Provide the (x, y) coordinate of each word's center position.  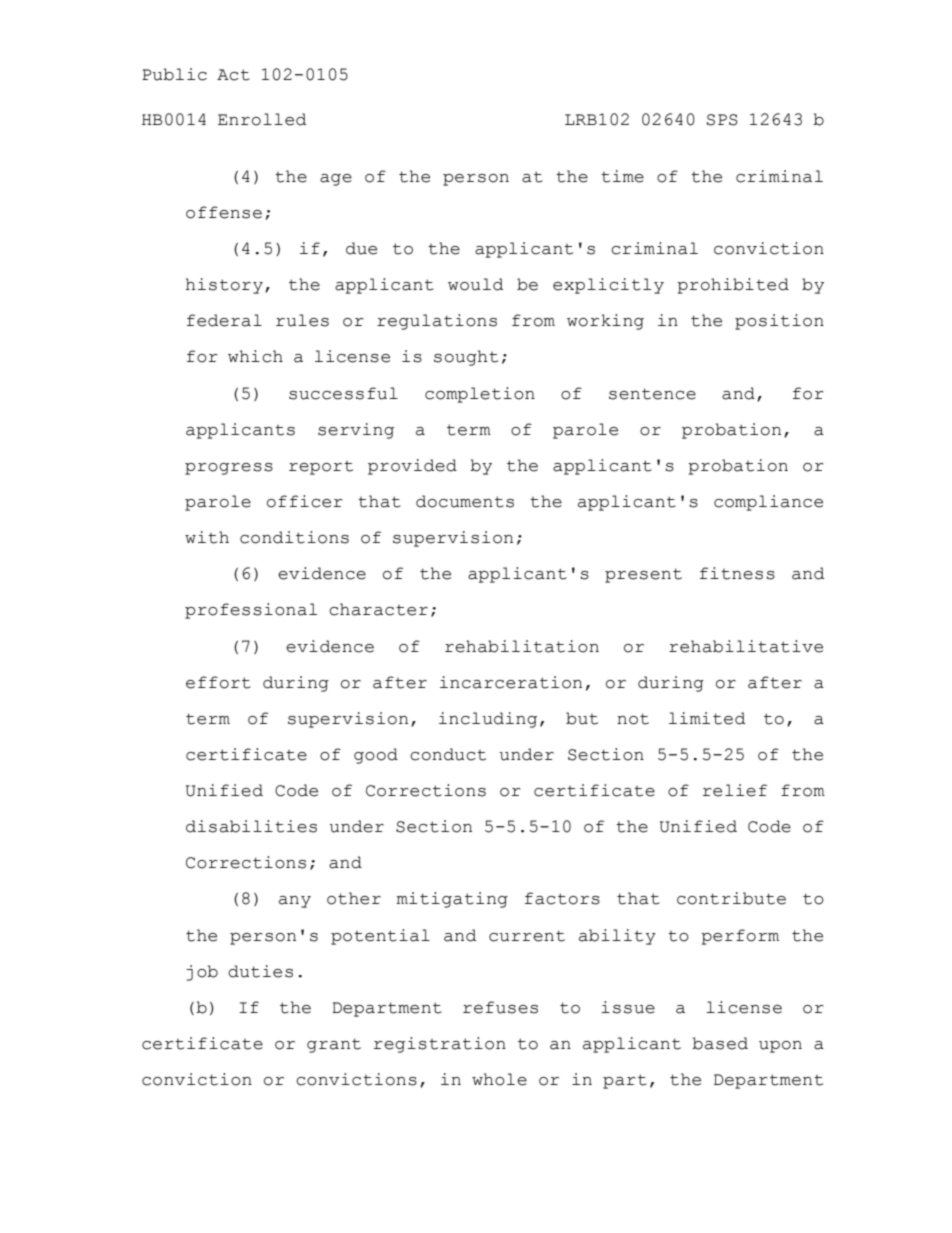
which (255, 356)
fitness (737, 573)
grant (334, 1045)
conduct (448, 754)
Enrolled (262, 119)
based (720, 1043)
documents (465, 501)
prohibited (733, 286)
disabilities (251, 826)
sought (466, 358)
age (336, 180)
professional (251, 611)
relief (735, 790)
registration (440, 1045)
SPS (722, 120)
